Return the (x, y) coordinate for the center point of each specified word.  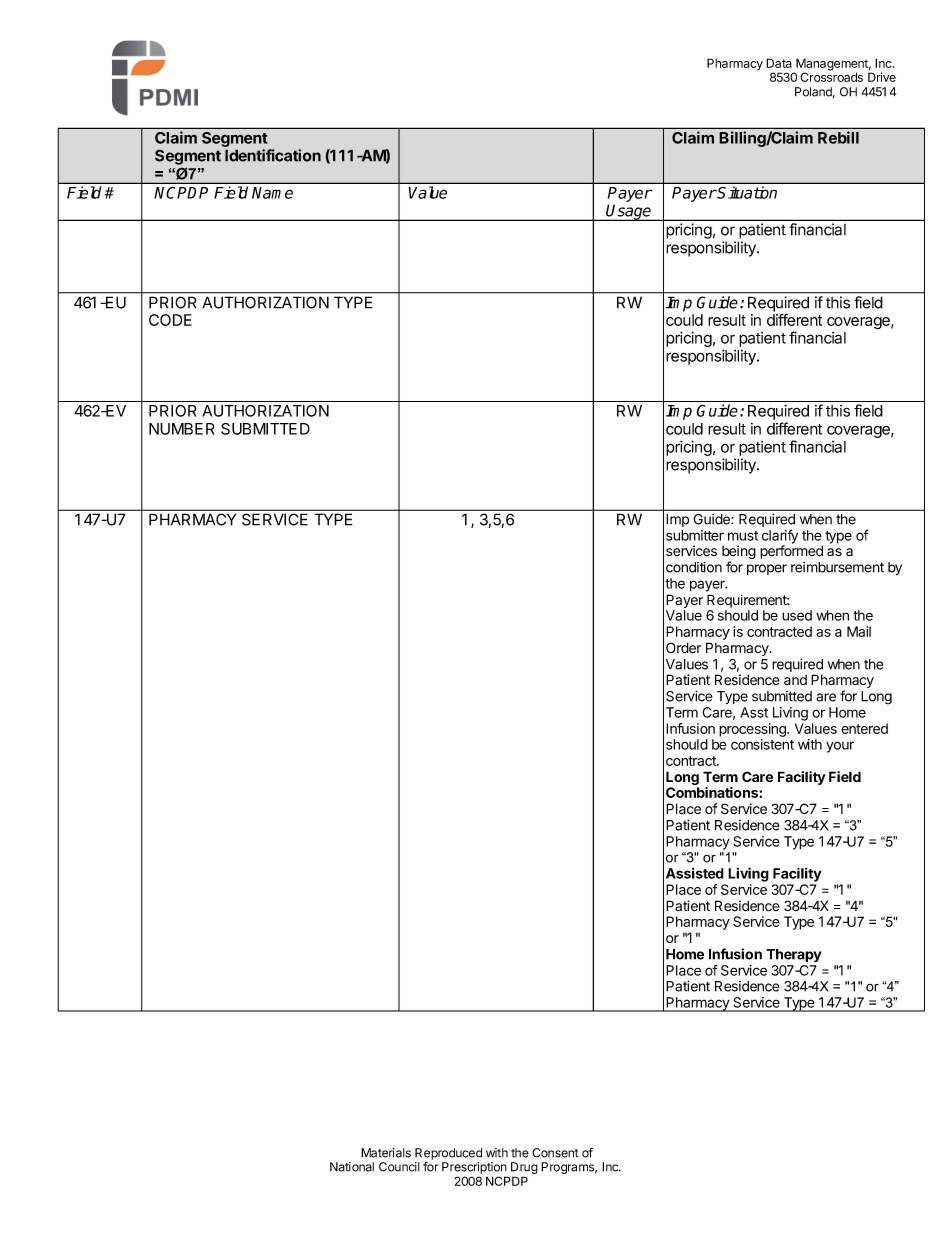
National (352, 1167)
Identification (273, 155)
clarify (780, 537)
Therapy (793, 956)
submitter (695, 535)
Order (683, 648)
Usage (629, 212)
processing (753, 731)
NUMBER (182, 429)
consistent (762, 744)
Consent (555, 1153)
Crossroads (831, 76)
